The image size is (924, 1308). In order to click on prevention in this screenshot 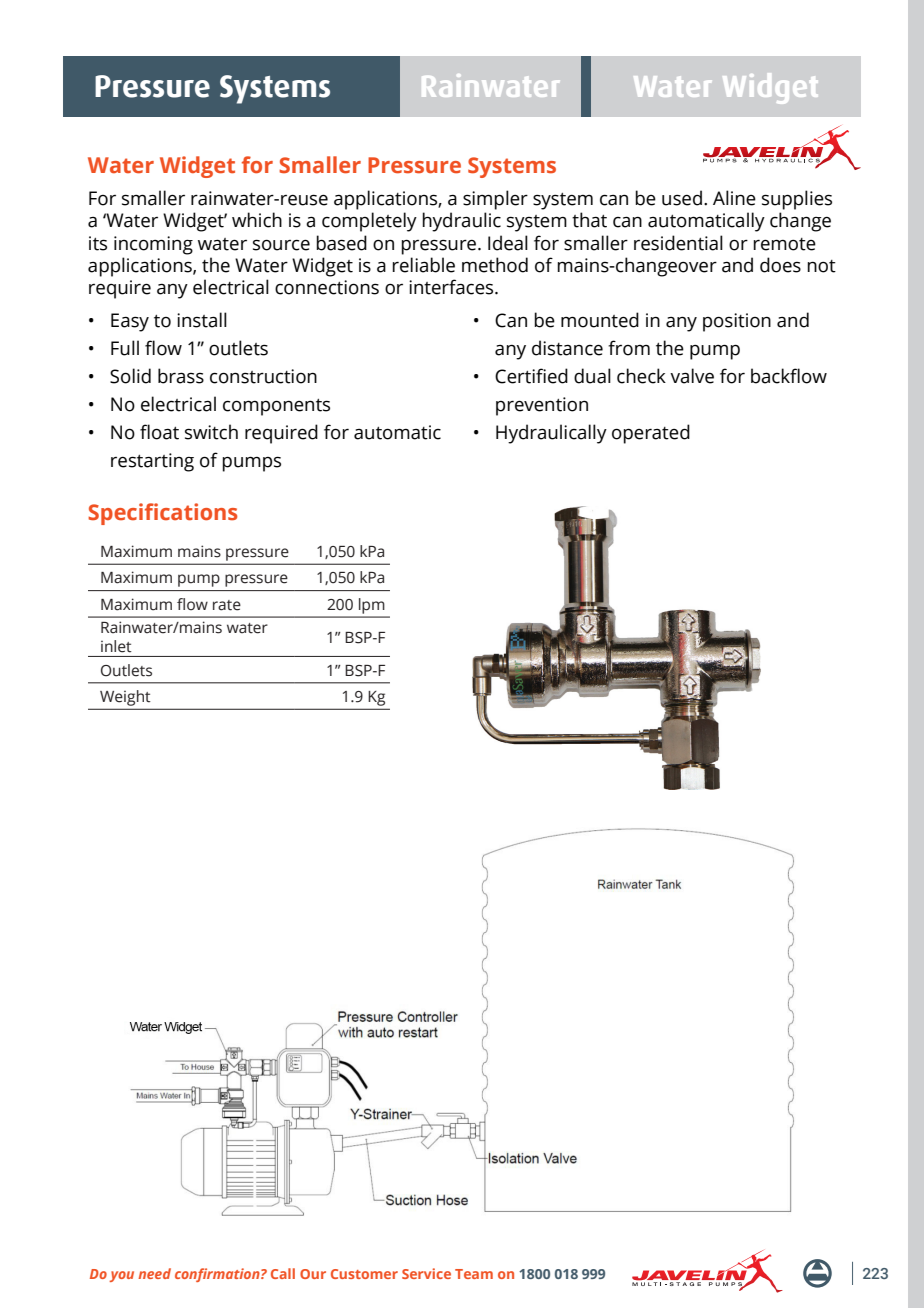, I will do `click(542, 406)`.
